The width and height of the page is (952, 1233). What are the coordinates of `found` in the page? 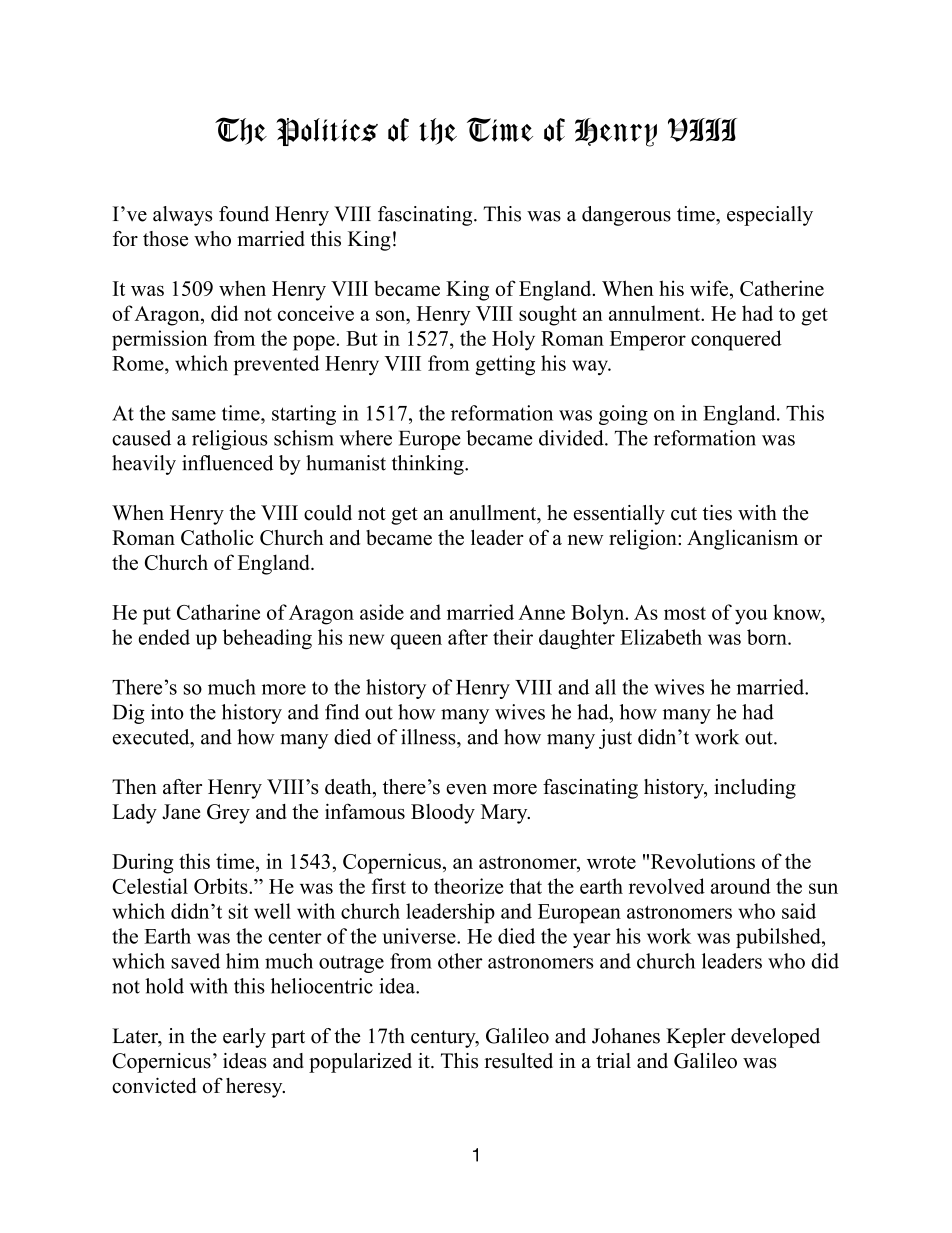 It's located at (244, 214).
